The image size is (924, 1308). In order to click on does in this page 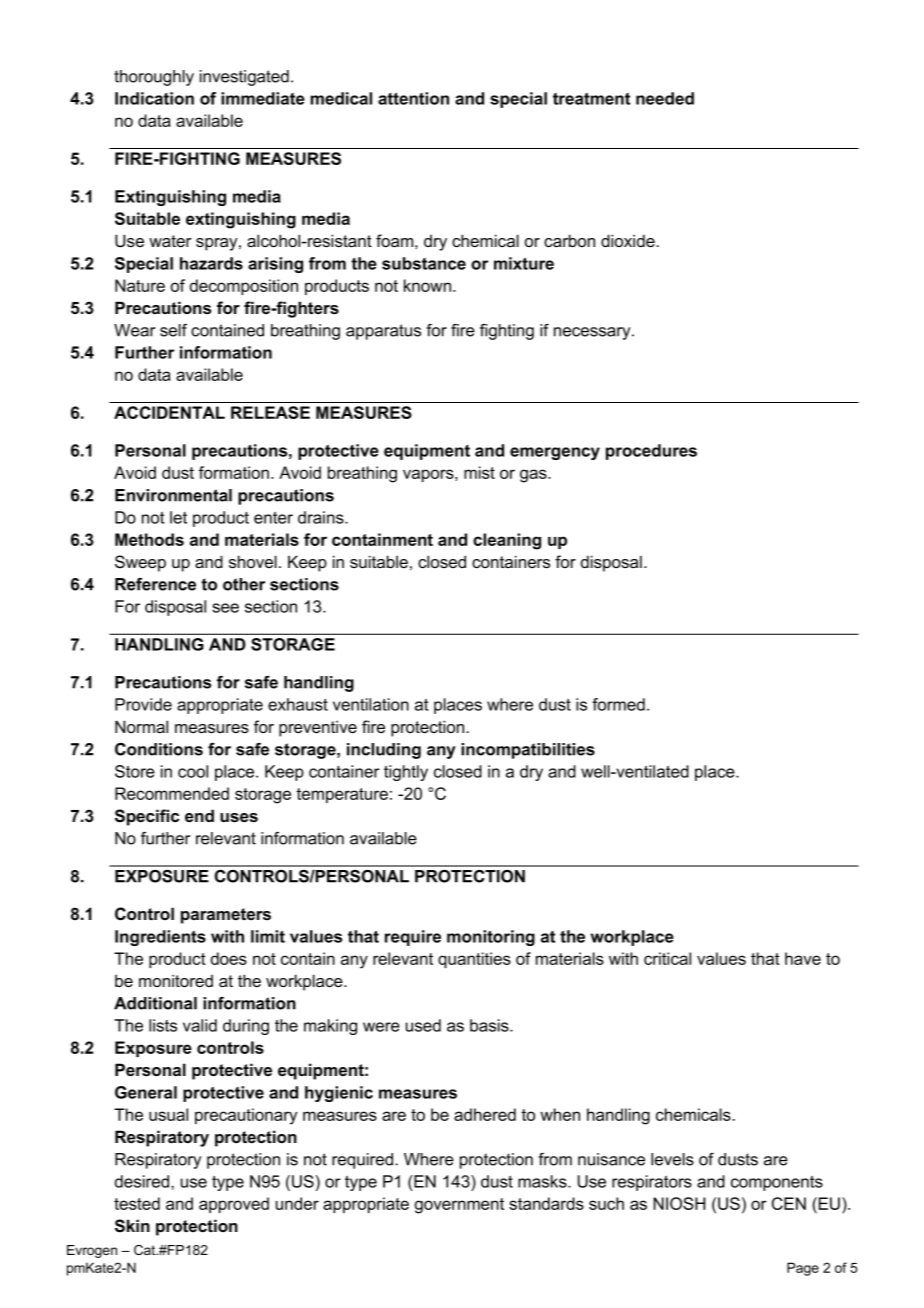, I will do `click(229, 958)`.
